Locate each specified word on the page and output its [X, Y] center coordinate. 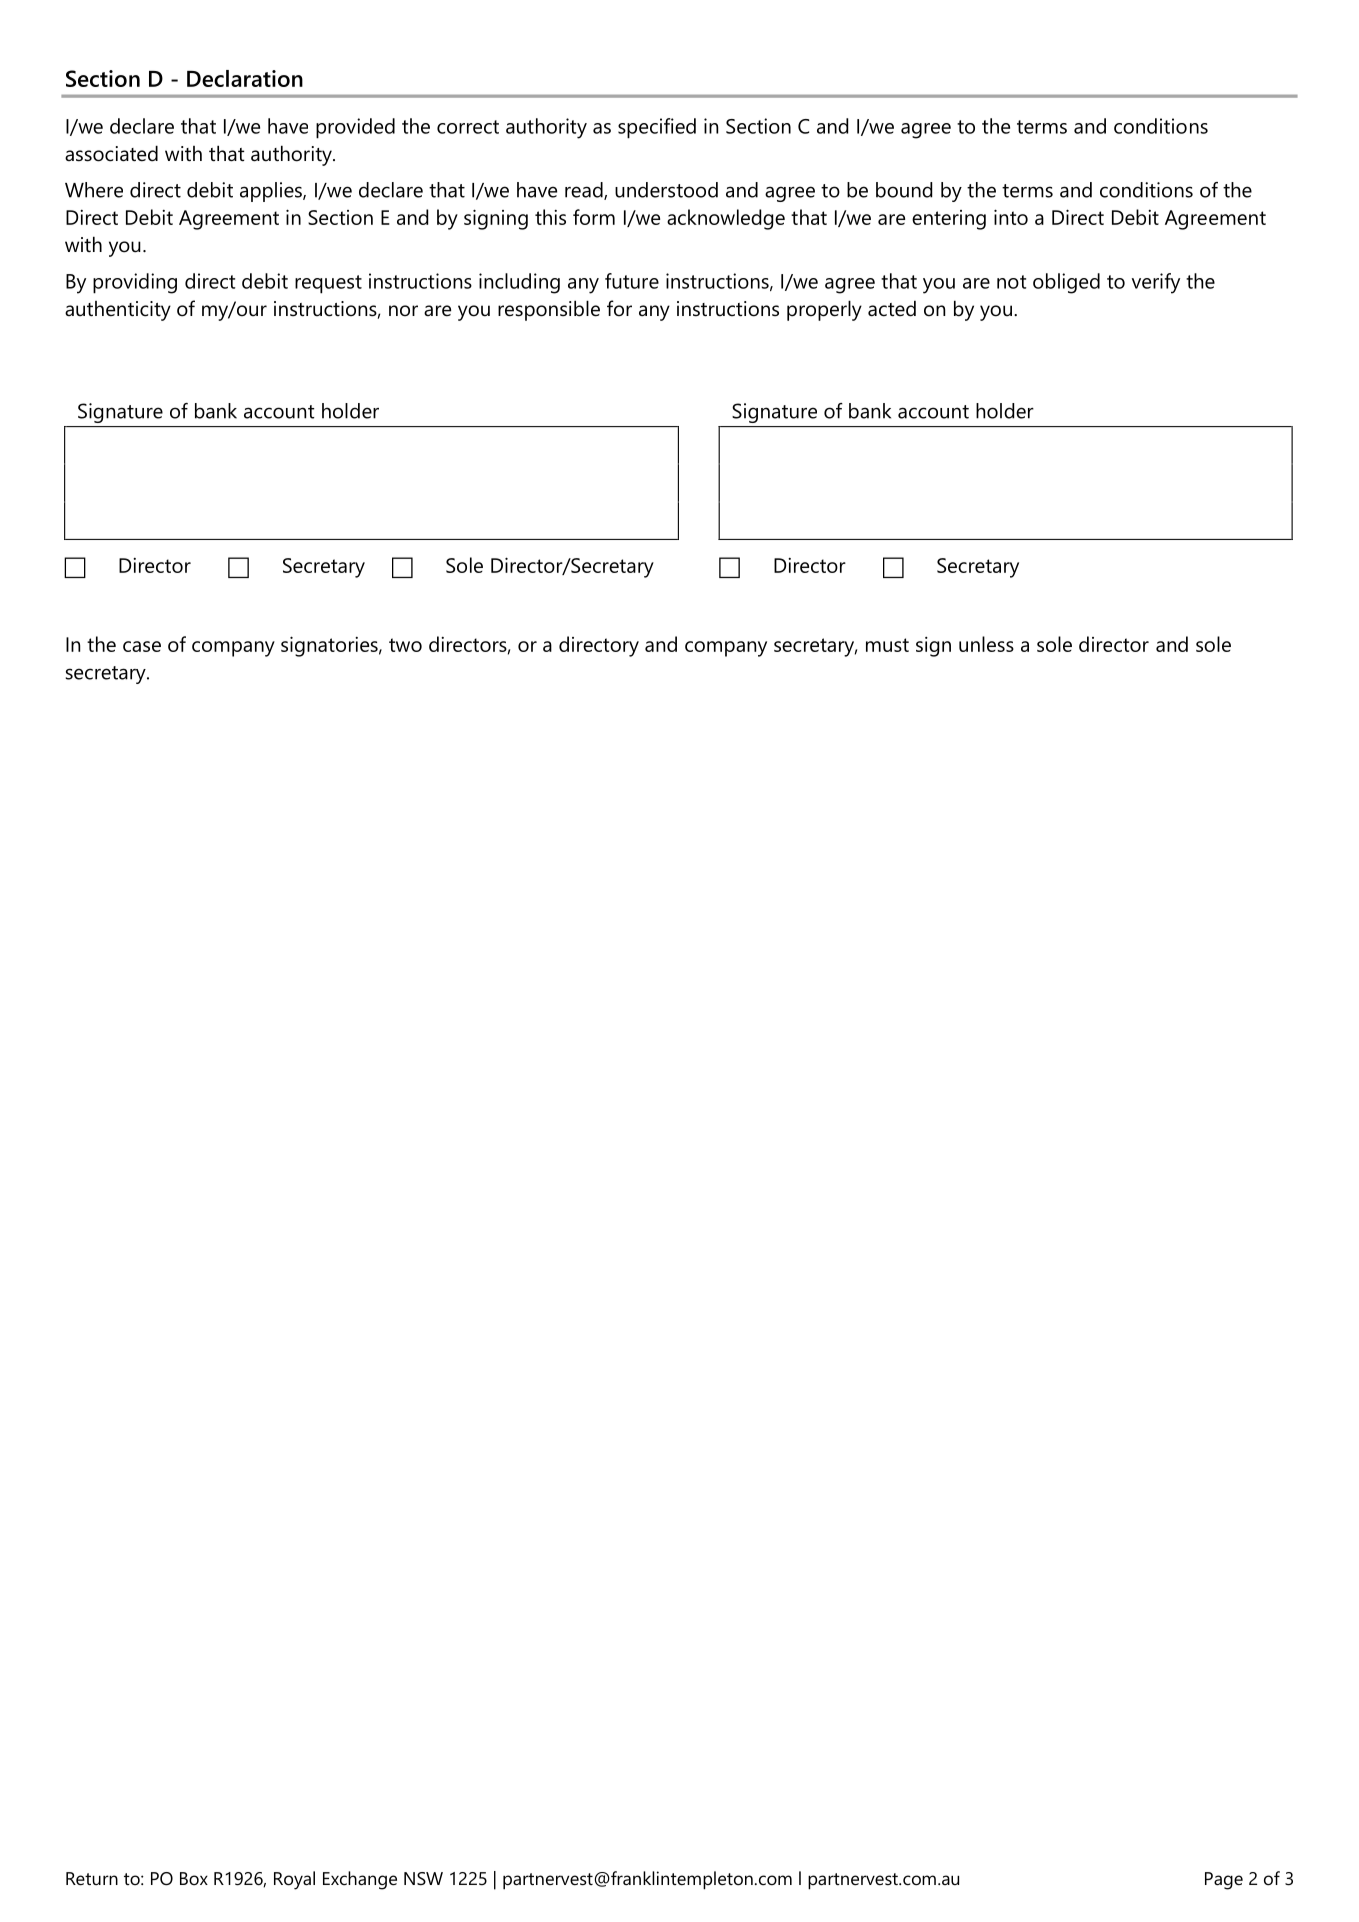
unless [986, 644]
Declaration [245, 78]
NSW [423, 1879]
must [887, 645]
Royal [294, 1880]
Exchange [360, 1880]
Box [194, 1878]
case [142, 646]
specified [657, 128]
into [1011, 217]
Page [1224, 1881]
